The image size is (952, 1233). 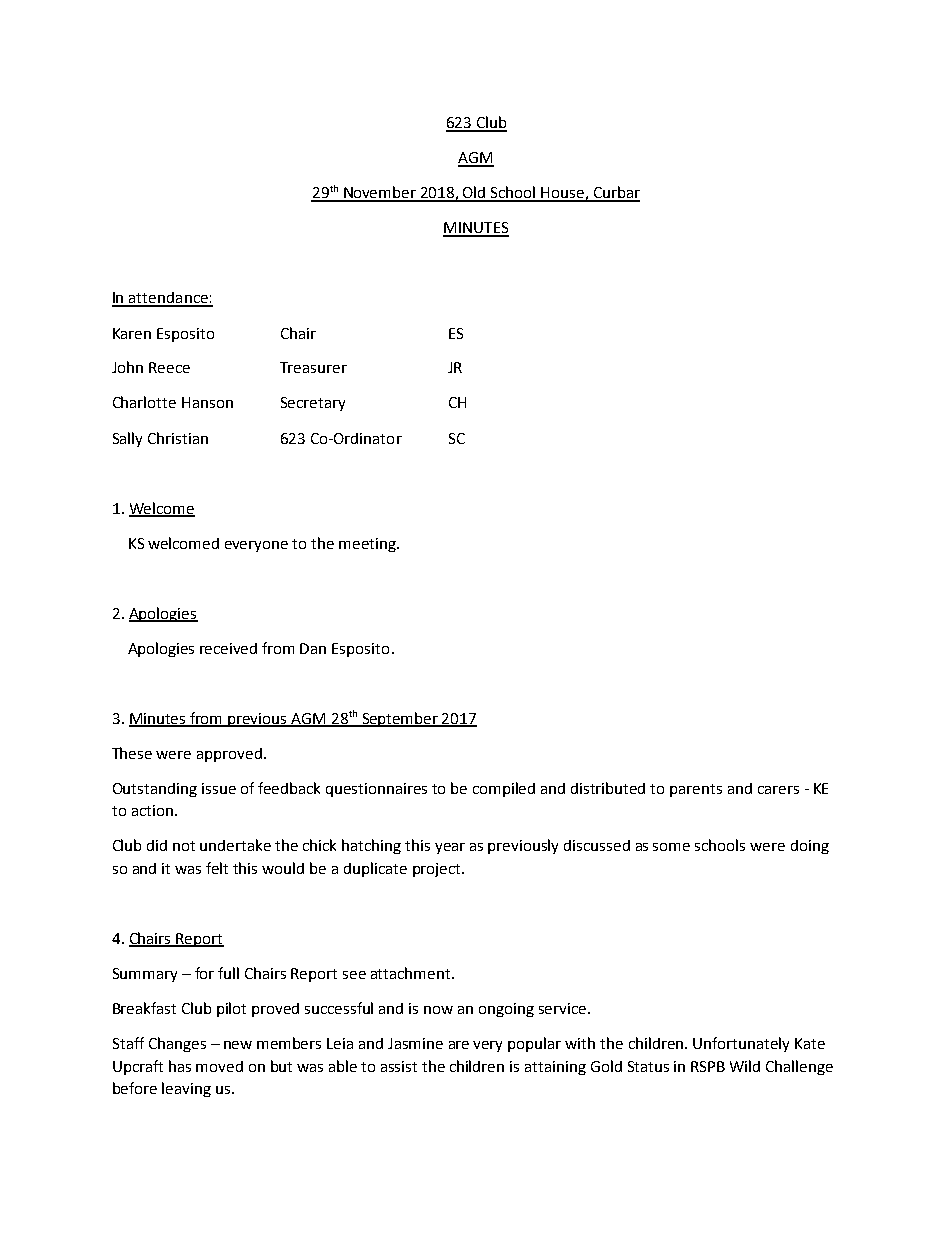 I want to click on meeting, so click(x=368, y=545).
